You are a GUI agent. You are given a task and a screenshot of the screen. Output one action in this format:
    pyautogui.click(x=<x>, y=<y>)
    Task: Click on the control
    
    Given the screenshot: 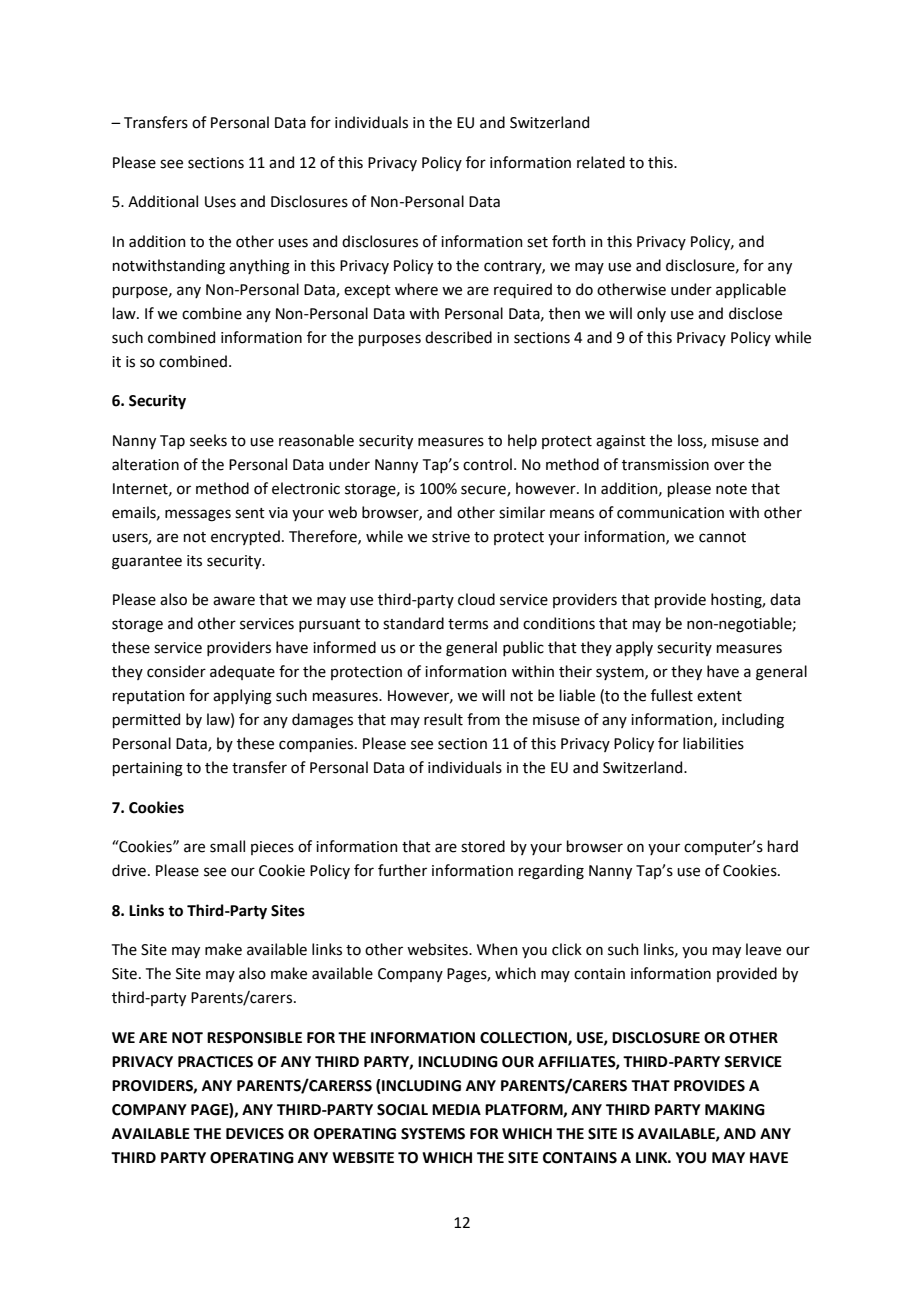 What is the action you would take?
    pyautogui.click(x=487, y=464)
